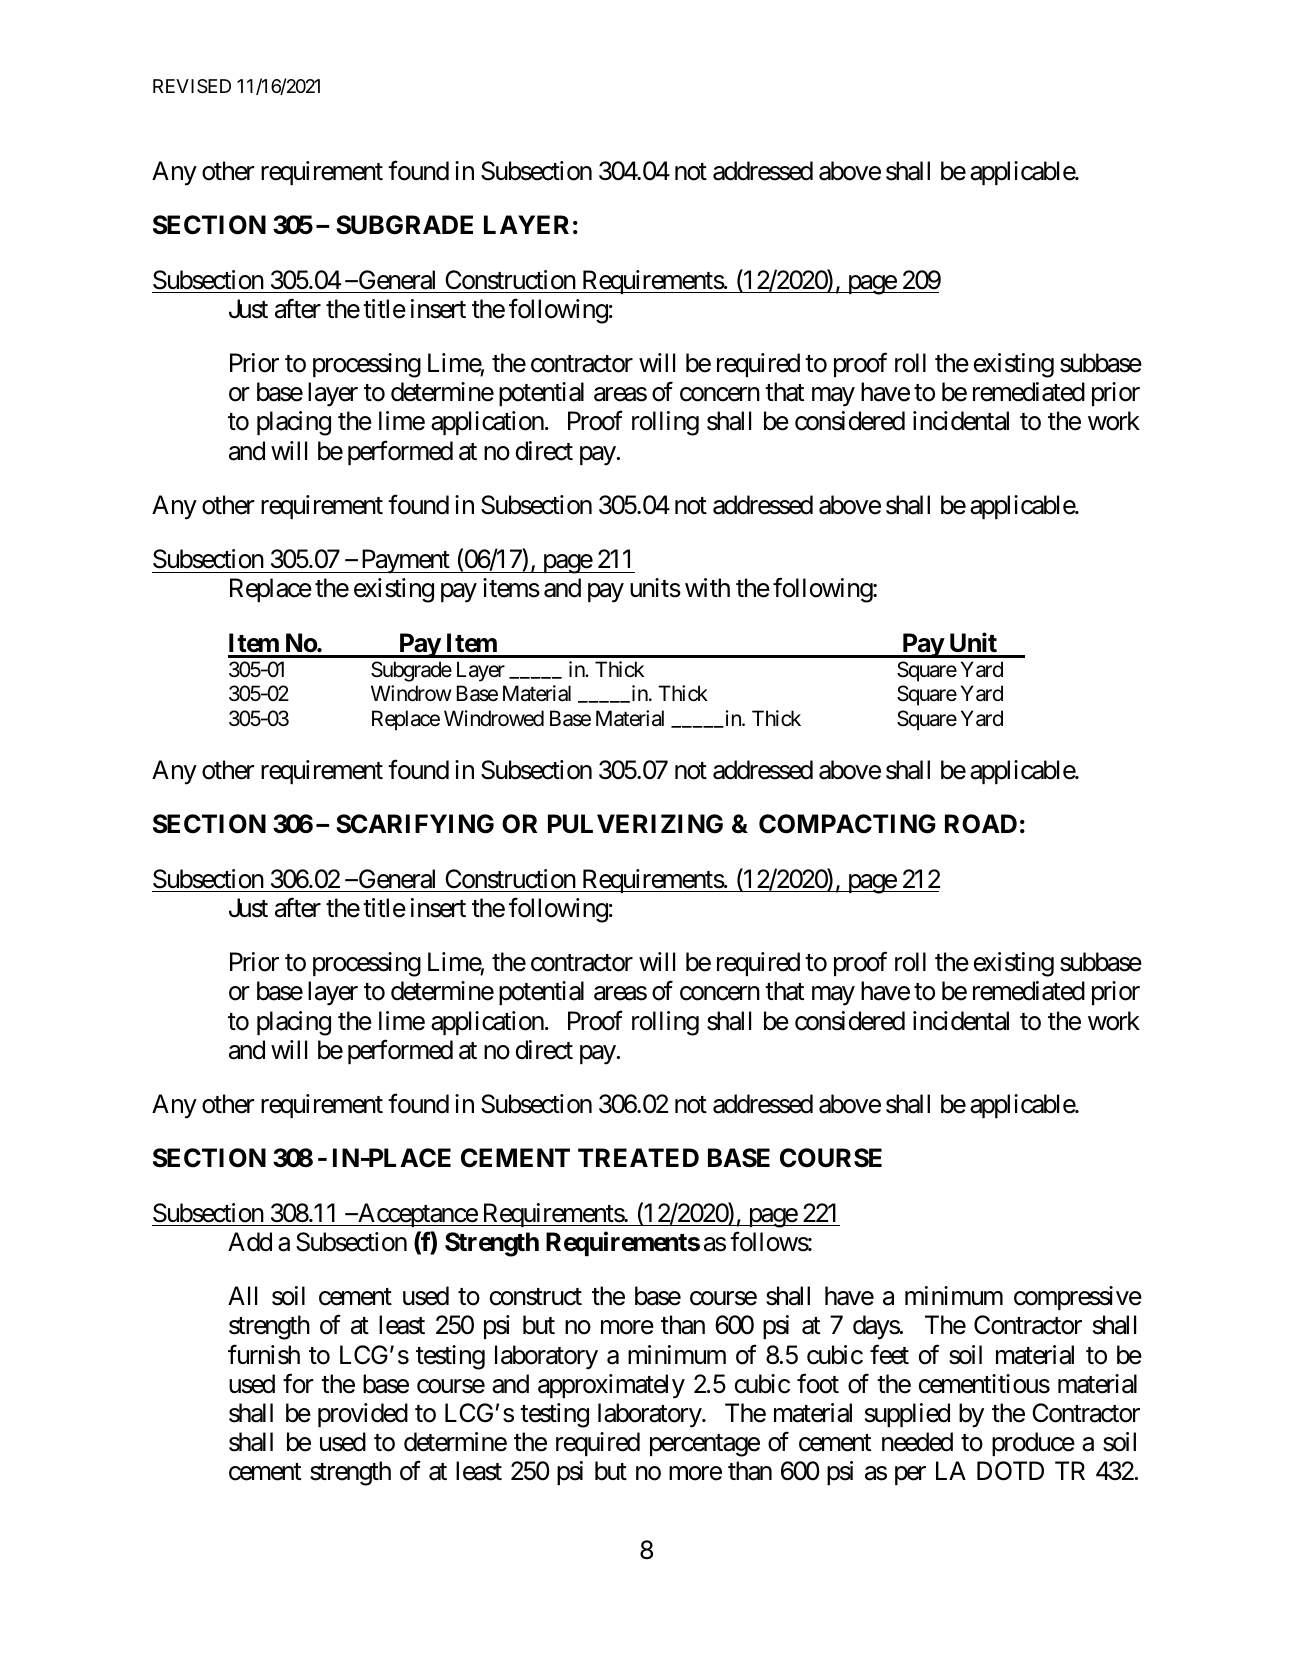 This page has height=1670, width=1291. What do you see at coordinates (635, 824) in the page?
I see `PULVERIZING` at bounding box center [635, 824].
